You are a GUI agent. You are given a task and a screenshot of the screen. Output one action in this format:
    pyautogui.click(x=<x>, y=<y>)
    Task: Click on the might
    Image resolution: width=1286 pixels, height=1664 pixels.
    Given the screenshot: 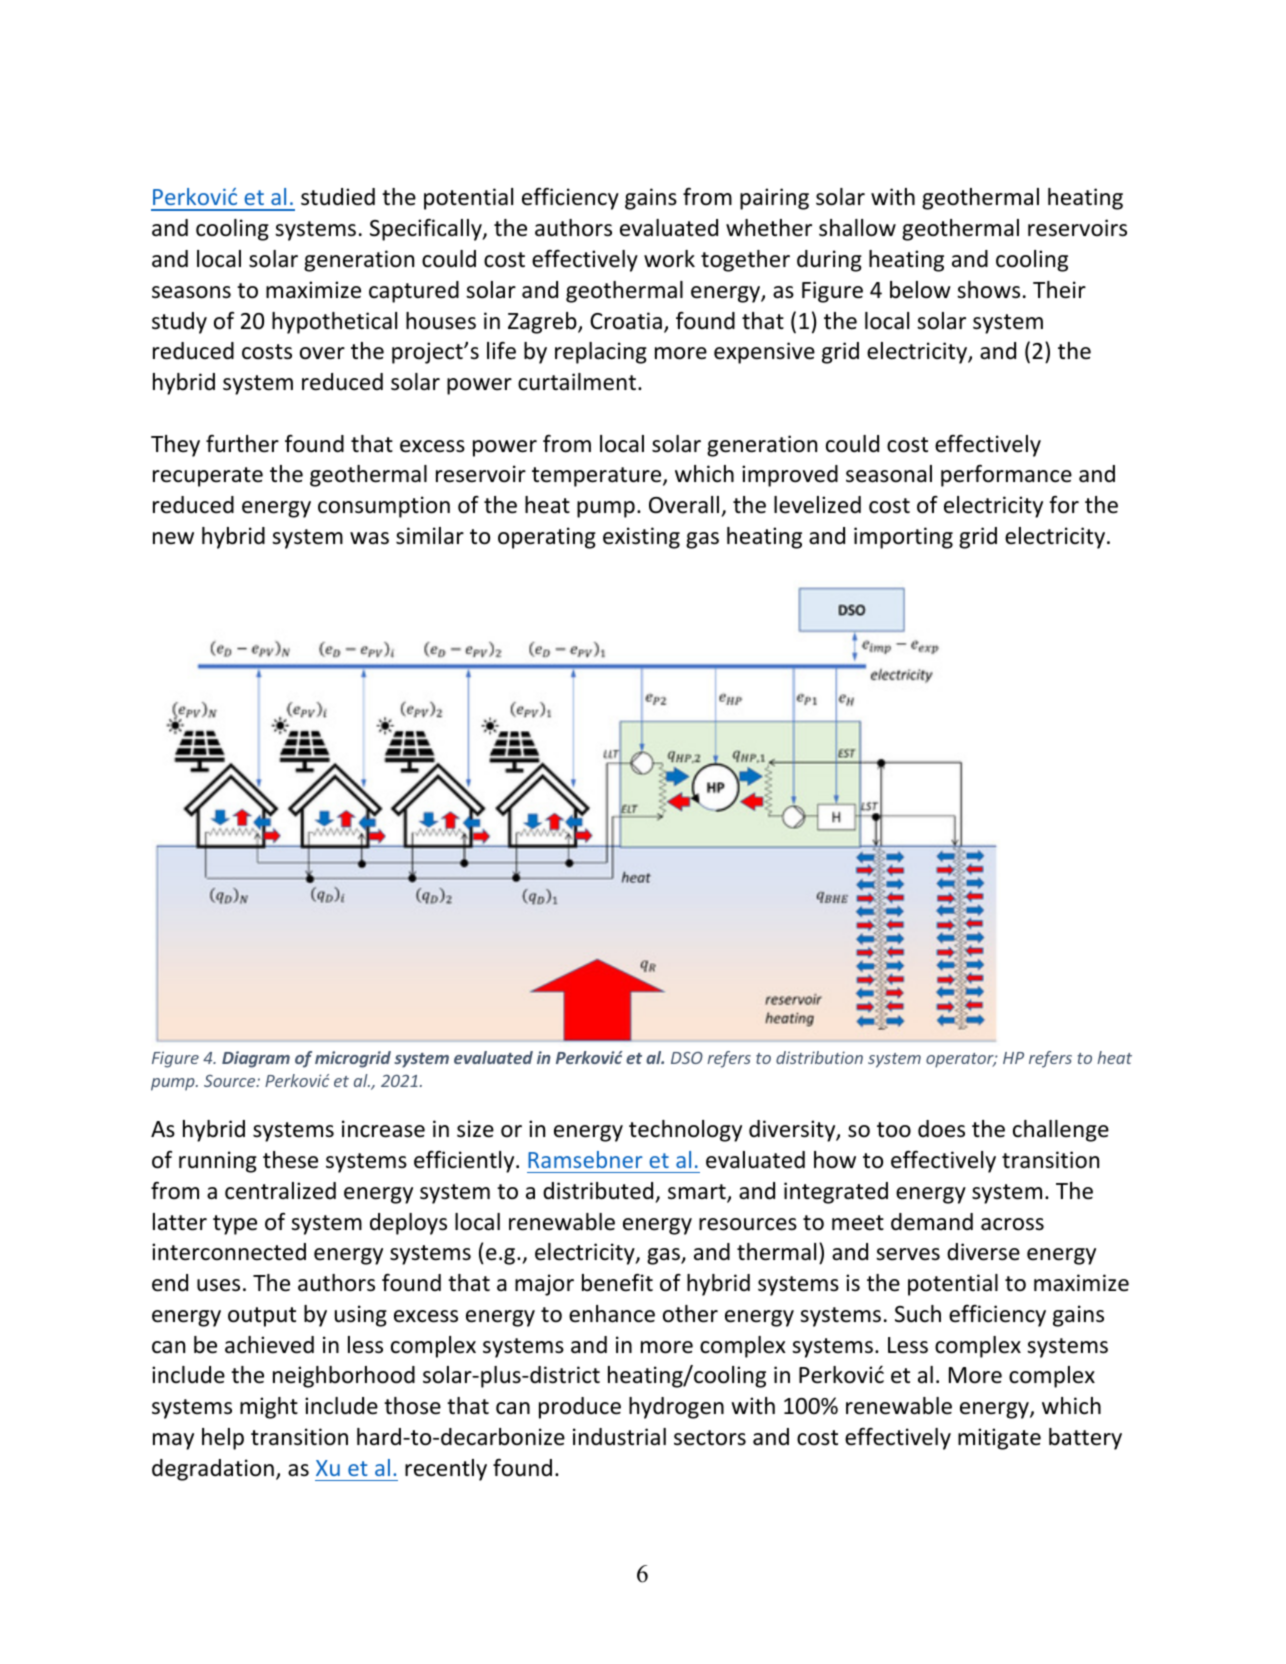 What is the action you would take?
    pyautogui.click(x=269, y=1408)
